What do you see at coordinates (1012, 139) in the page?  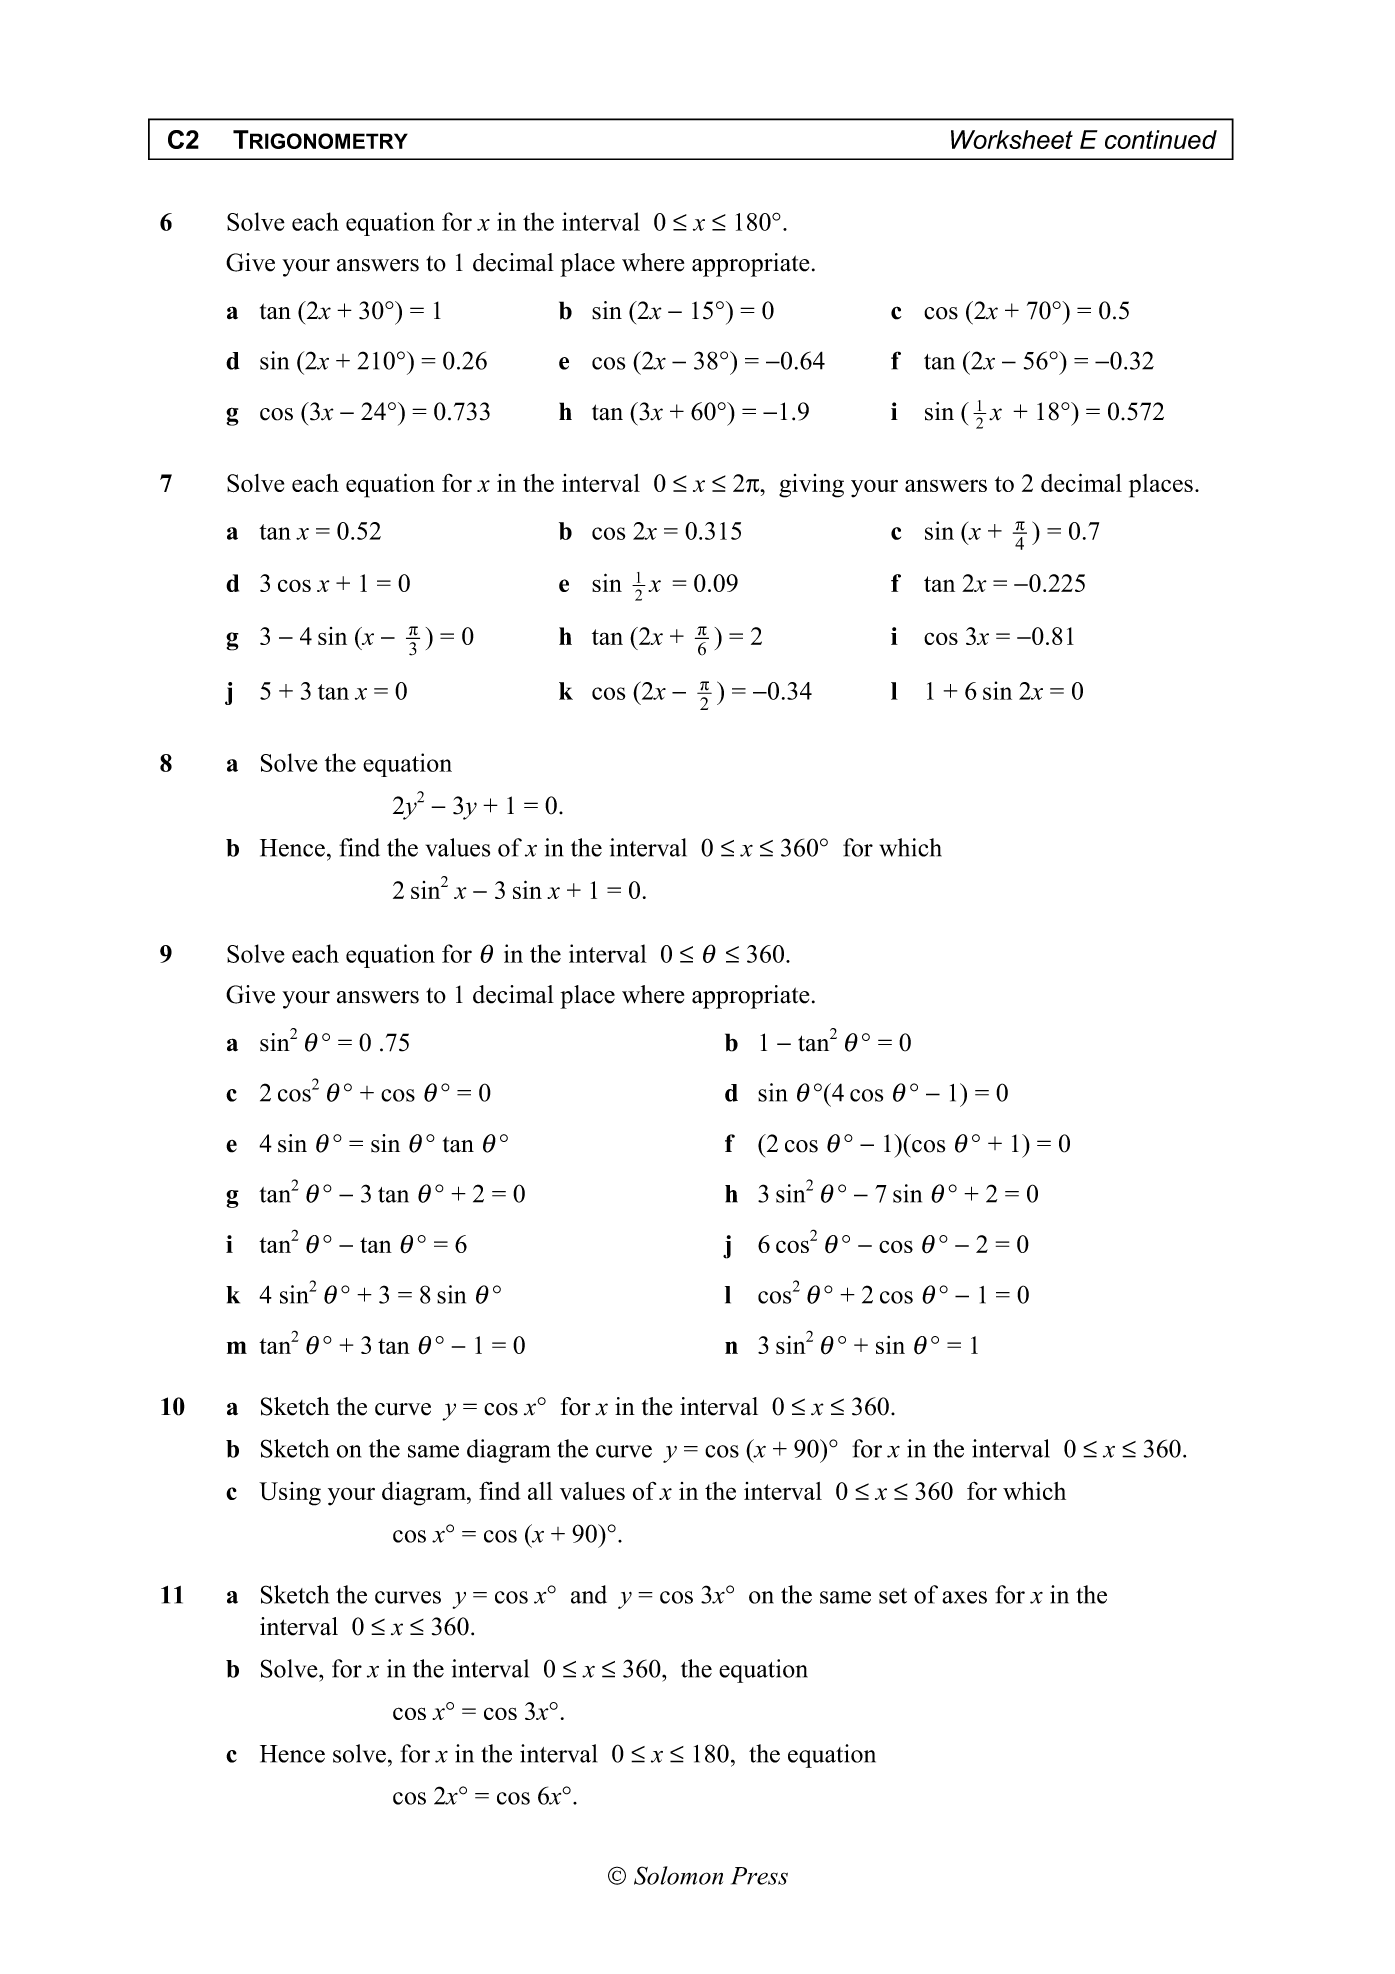 I see `Worksheet` at bounding box center [1012, 139].
